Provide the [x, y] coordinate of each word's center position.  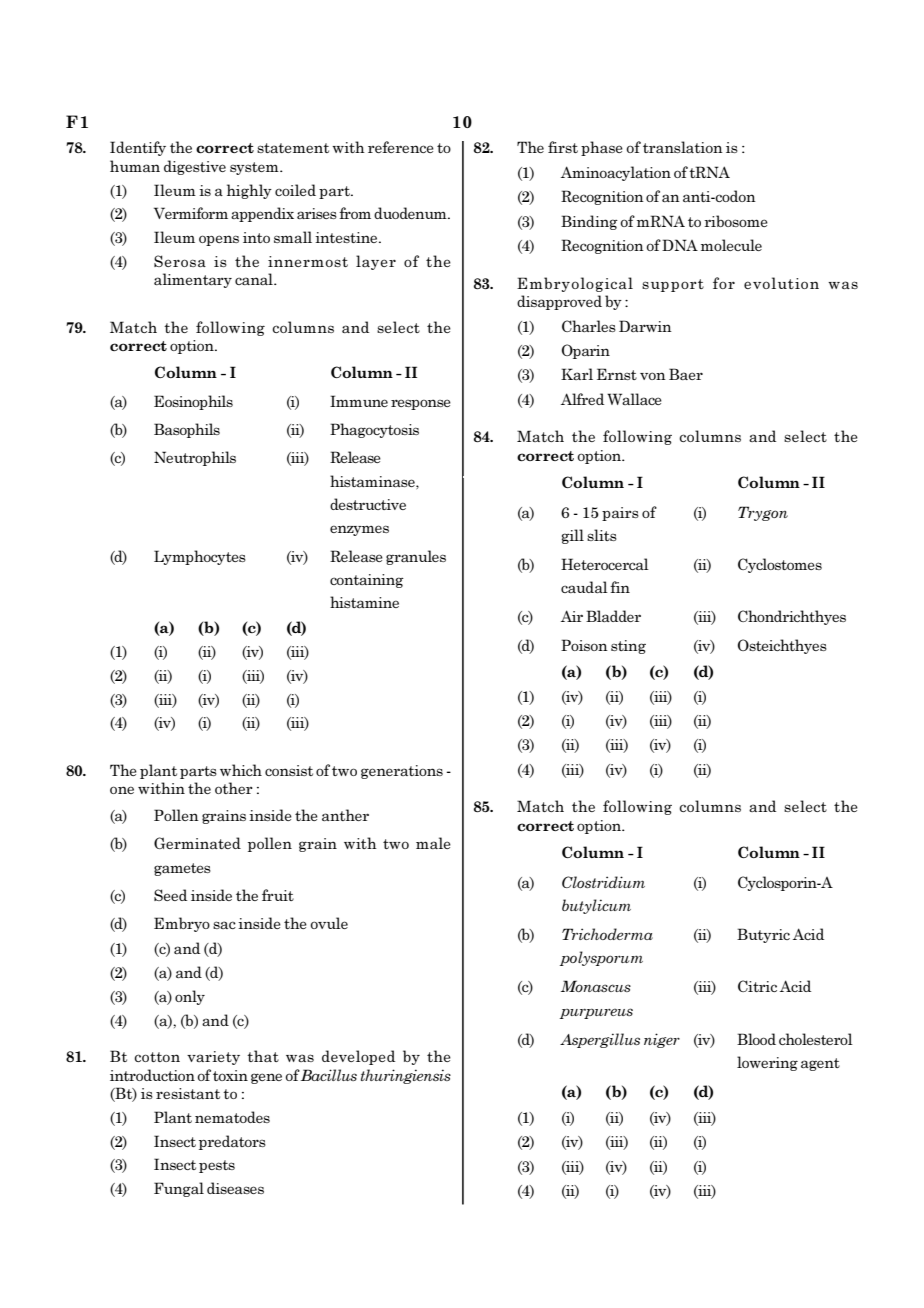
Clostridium [603, 882]
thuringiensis [406, 1076]
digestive [195, 167]
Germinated [197, 843]
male [433, 843]
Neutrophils [195, 458]
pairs [620, 514]
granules [416, 557]
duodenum [411, 213]
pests [217, 1166]
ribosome [736, 221]
